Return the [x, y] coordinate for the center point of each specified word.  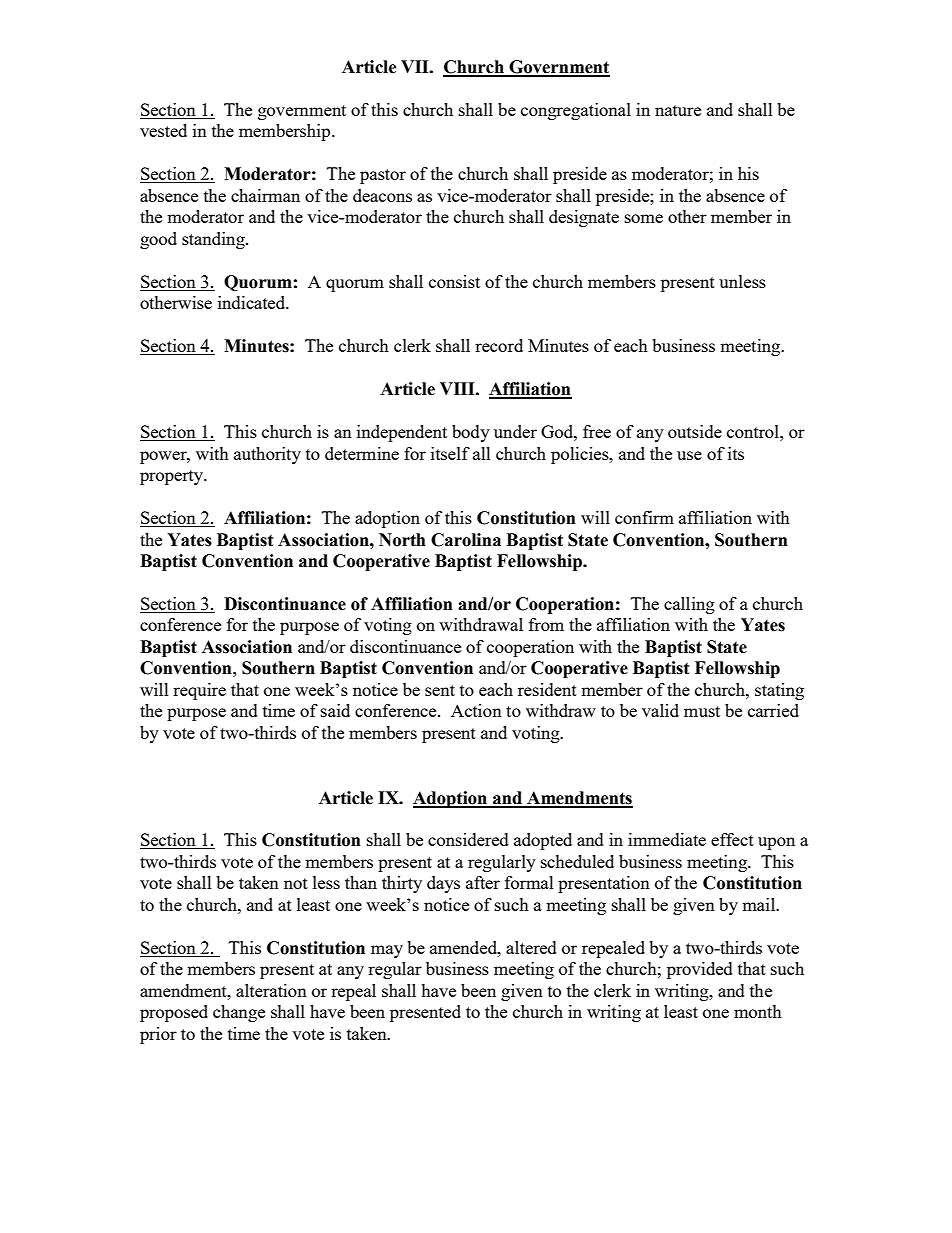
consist [454, 281]
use [689, 455]
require [199, 691]
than [361, 882]
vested [163, 130]
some [644, 218]
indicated [253, 302]
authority [267, 455]
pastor [383, 176]
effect [732, 839]
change [239, 1013]
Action [476, 710]
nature [678, 110]
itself [450, 453]
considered [468, 839]
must [702, 711]
